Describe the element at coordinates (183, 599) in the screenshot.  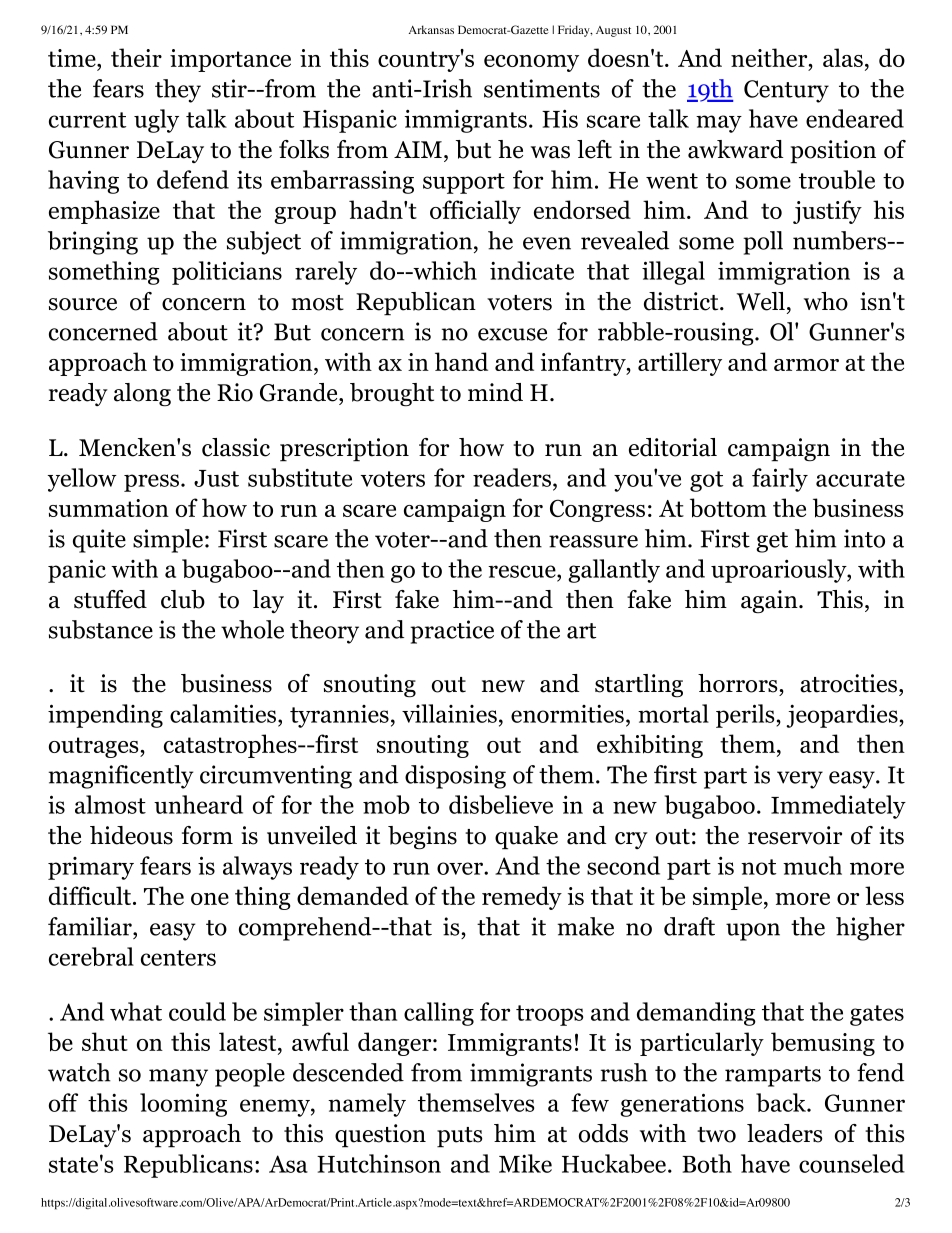
I see `club` at that location.
